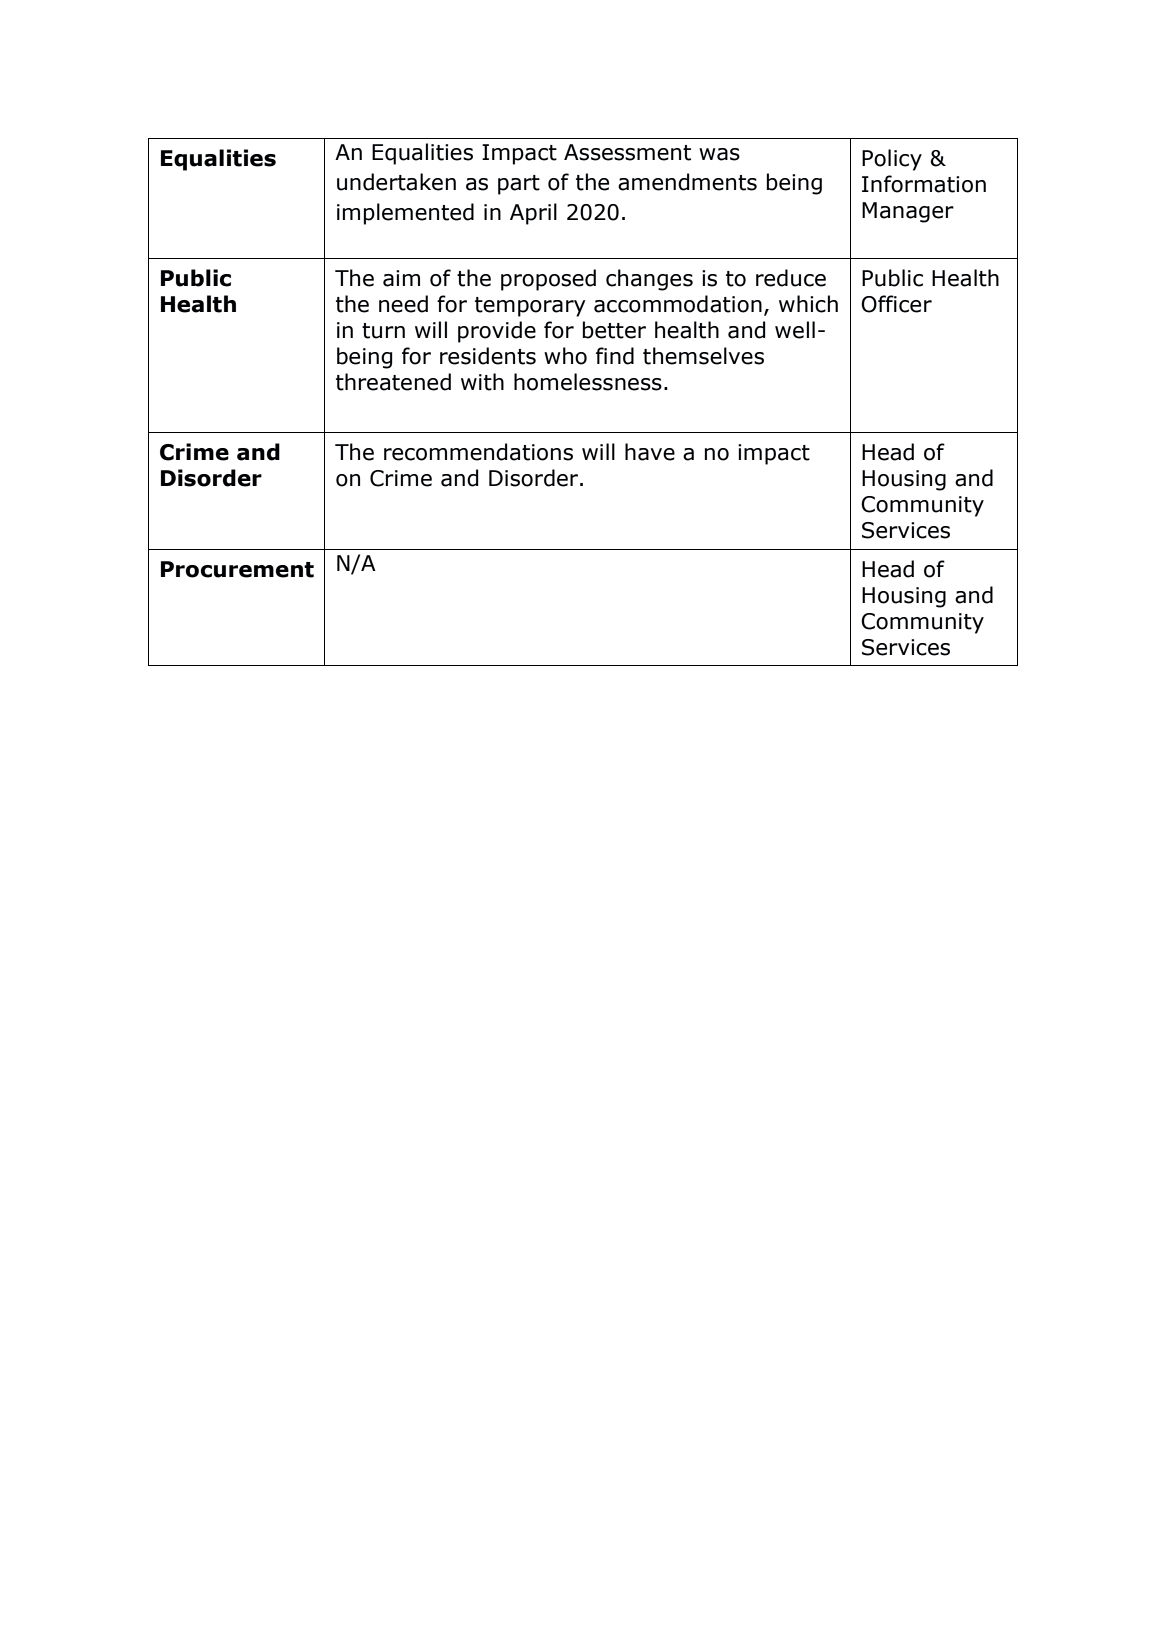  What do you see at coordinates (703, 356) in the image?
I see `themselves` at bounding box center [703, 356].
